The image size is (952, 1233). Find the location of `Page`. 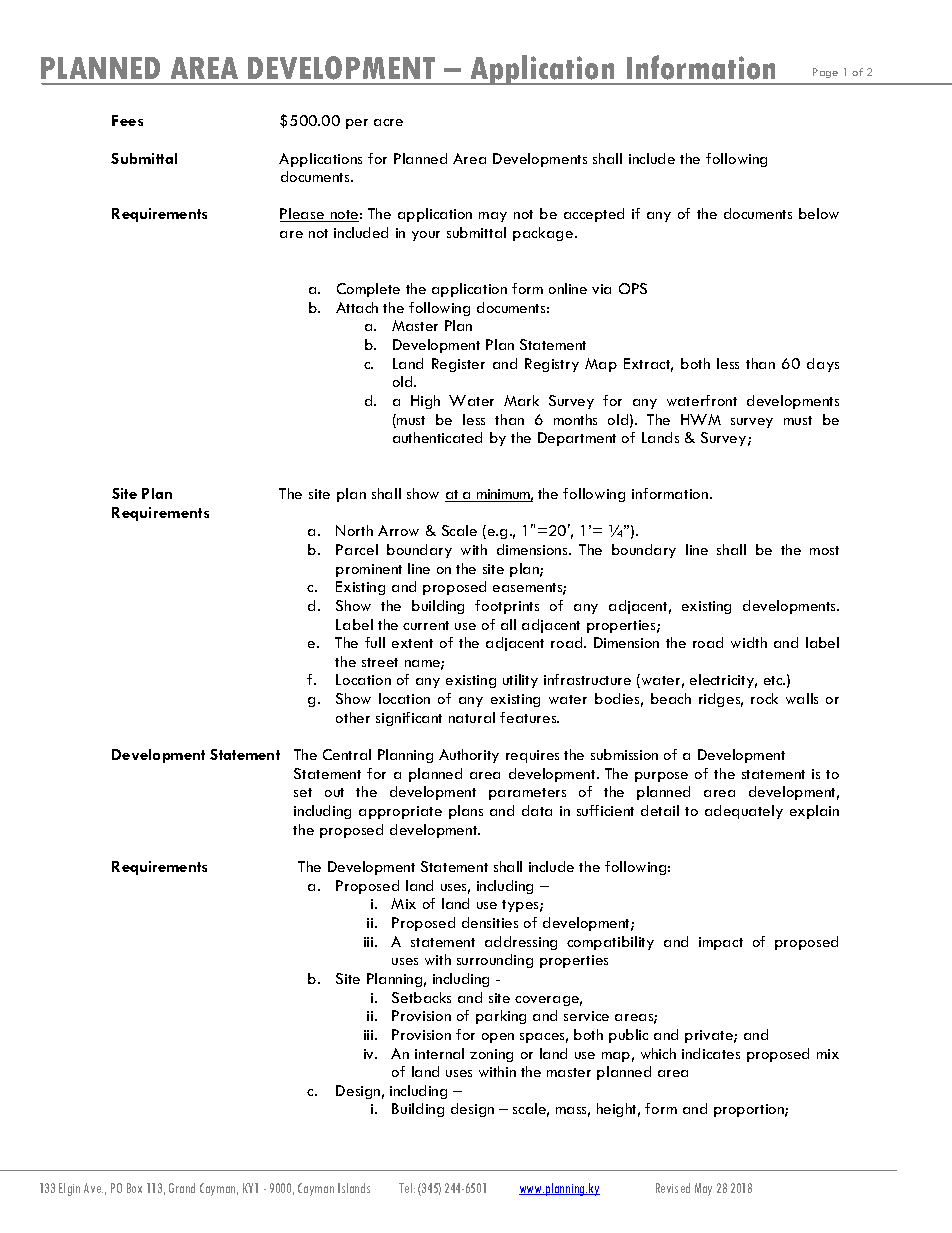

Page is located at coordinates (825, 73).
